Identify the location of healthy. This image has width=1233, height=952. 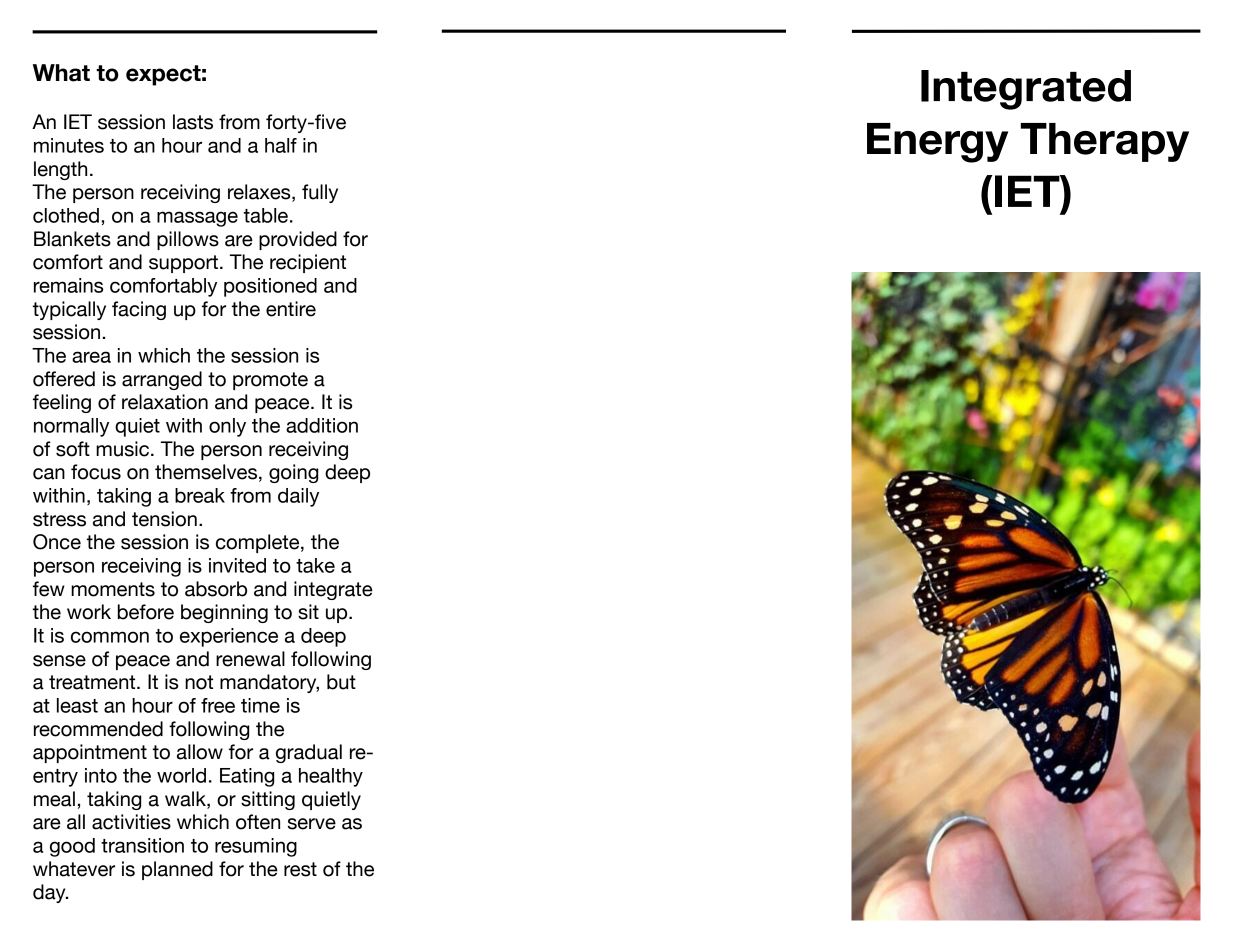
(331, 777).
